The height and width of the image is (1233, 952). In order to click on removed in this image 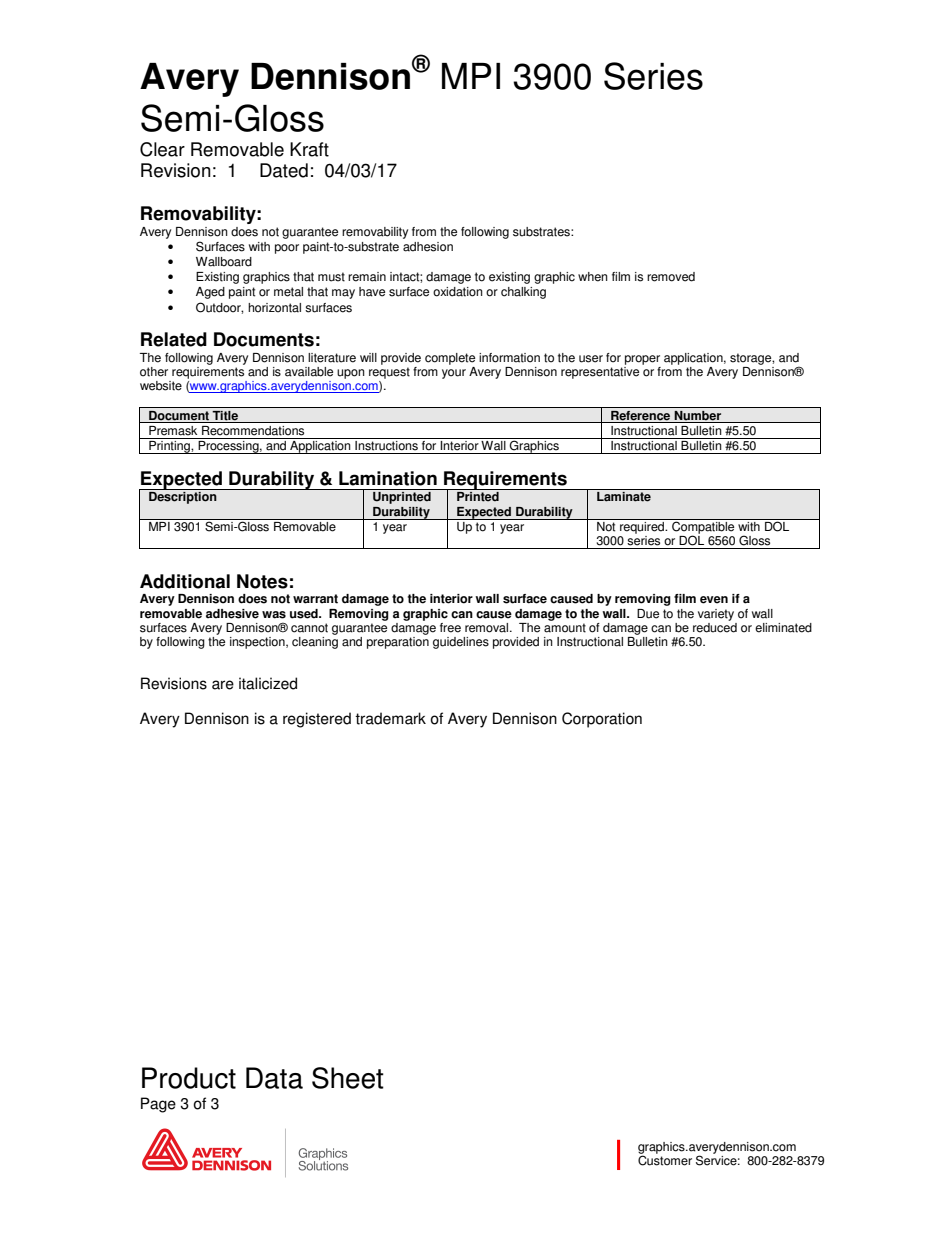, I will do `click(671, 277)`.
